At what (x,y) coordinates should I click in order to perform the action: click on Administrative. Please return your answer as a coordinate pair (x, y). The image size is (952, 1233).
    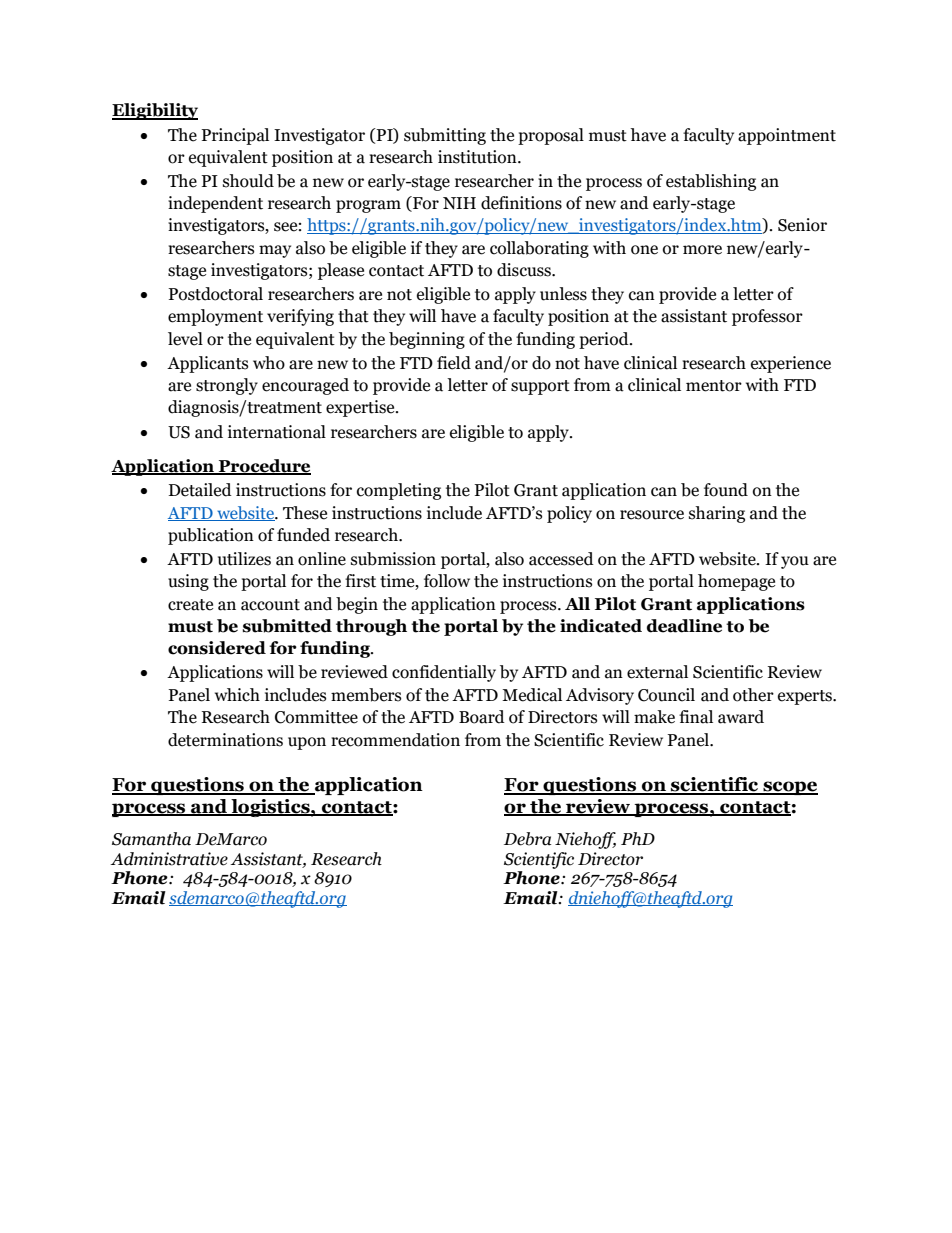
    Looking at the image, I should click on (169, 859).
